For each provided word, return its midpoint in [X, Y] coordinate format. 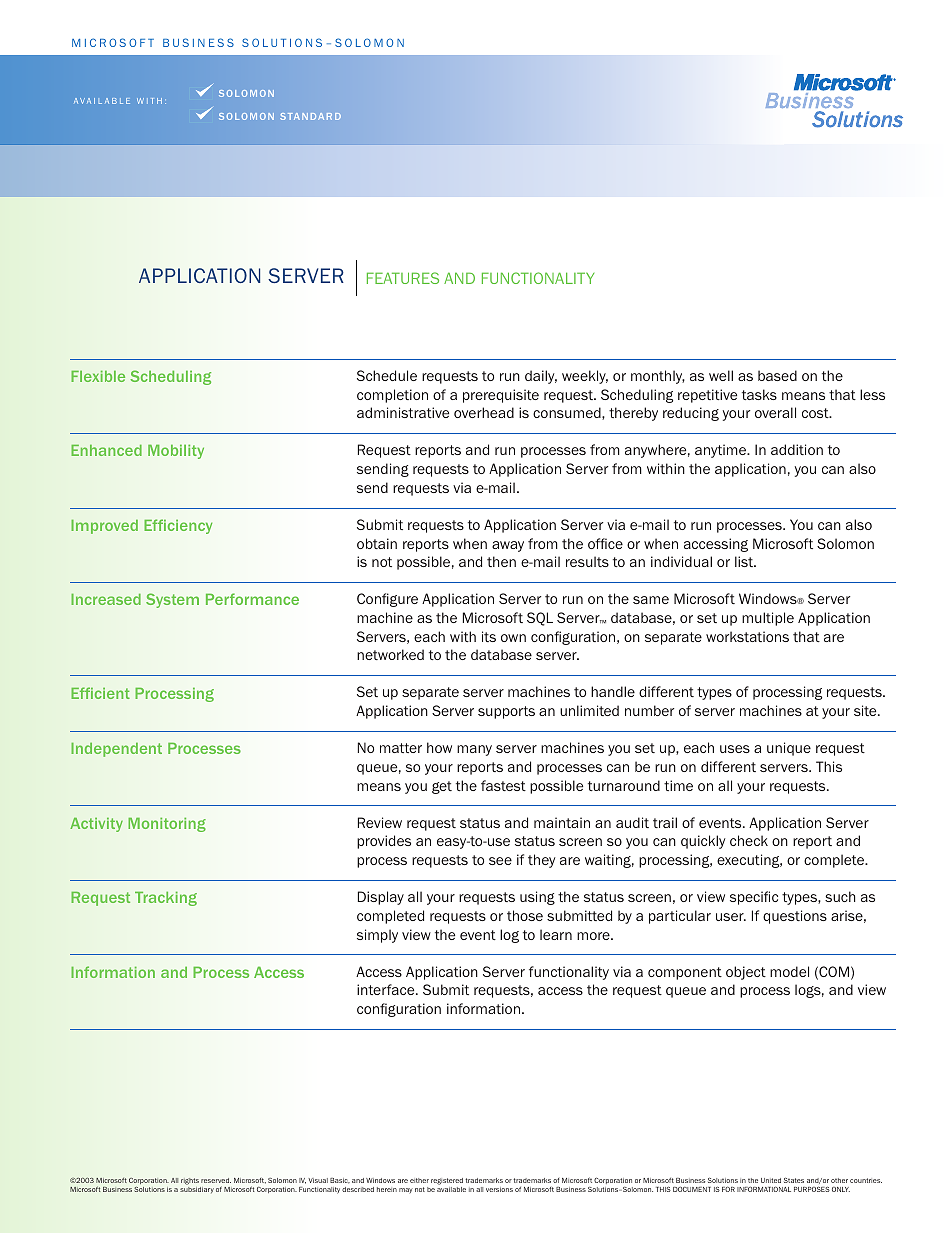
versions [499, 1189]
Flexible [98, 376]
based [777, 375]
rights [190, 1181]
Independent [116, 750]
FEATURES [403, 278]
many [474, 750]
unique [789, 749]
